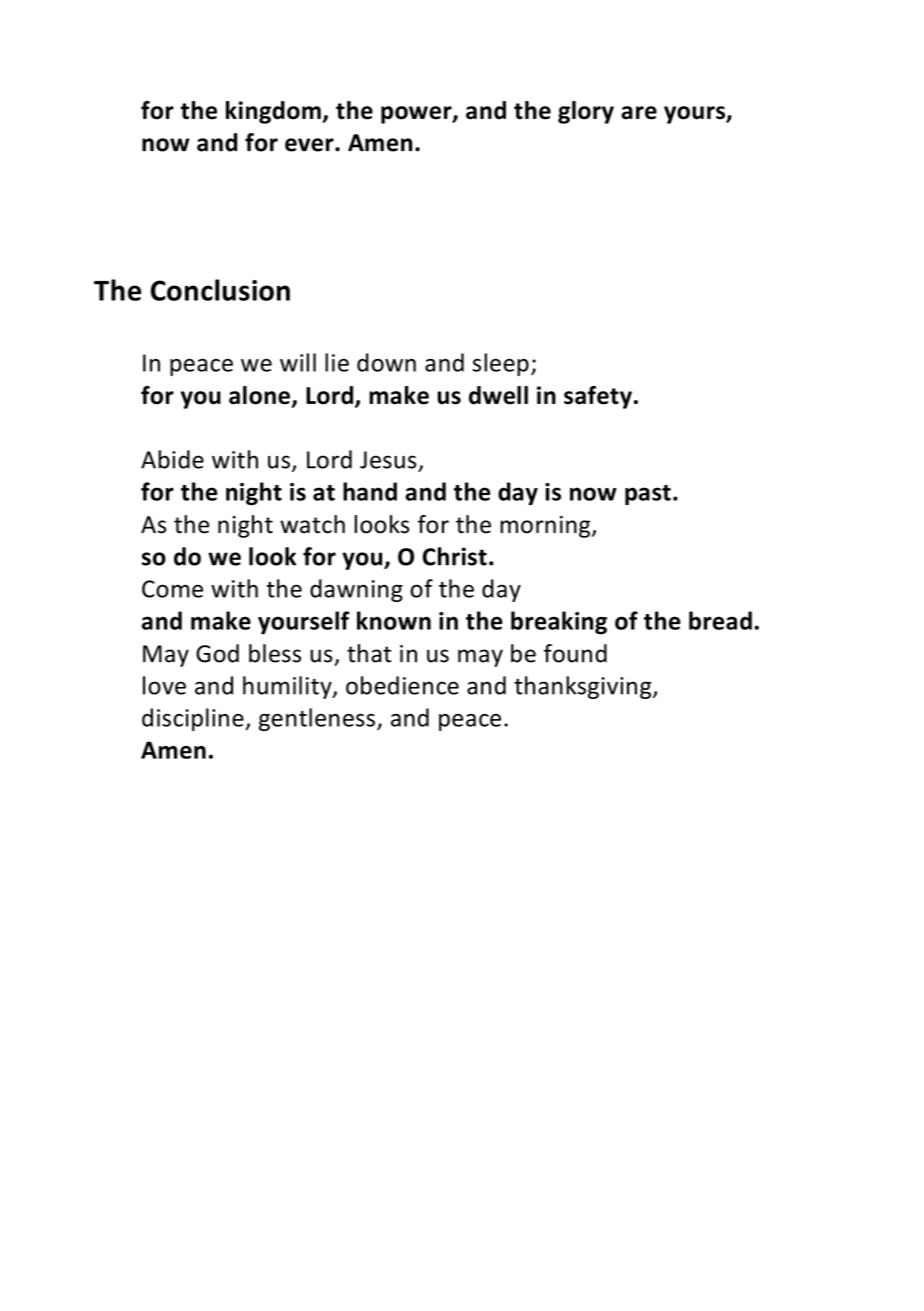 This document has height=1311, width=924. What do you see at coordinates (498, 395) in the document?
I see `dwell` at bounding box center [498, 395].
